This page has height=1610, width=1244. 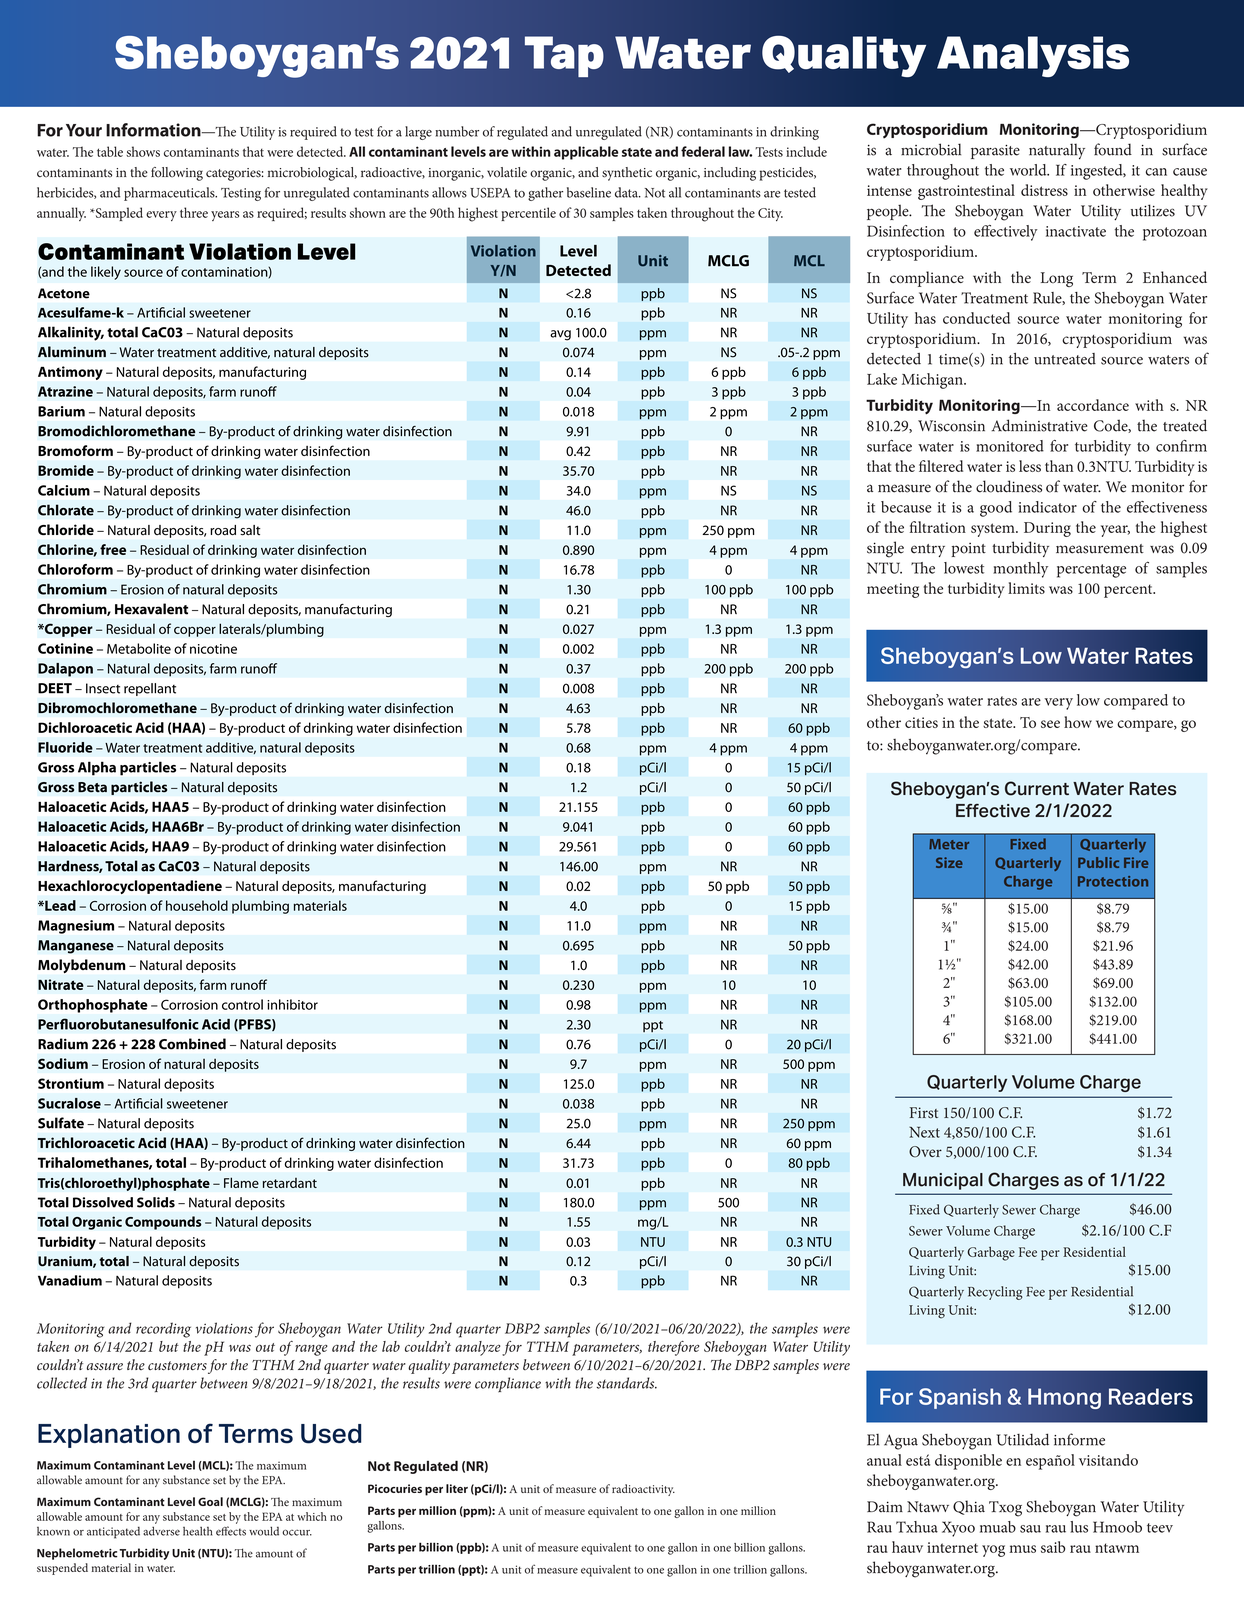 I want to click on adverse, so click(x=161, y=1531).
